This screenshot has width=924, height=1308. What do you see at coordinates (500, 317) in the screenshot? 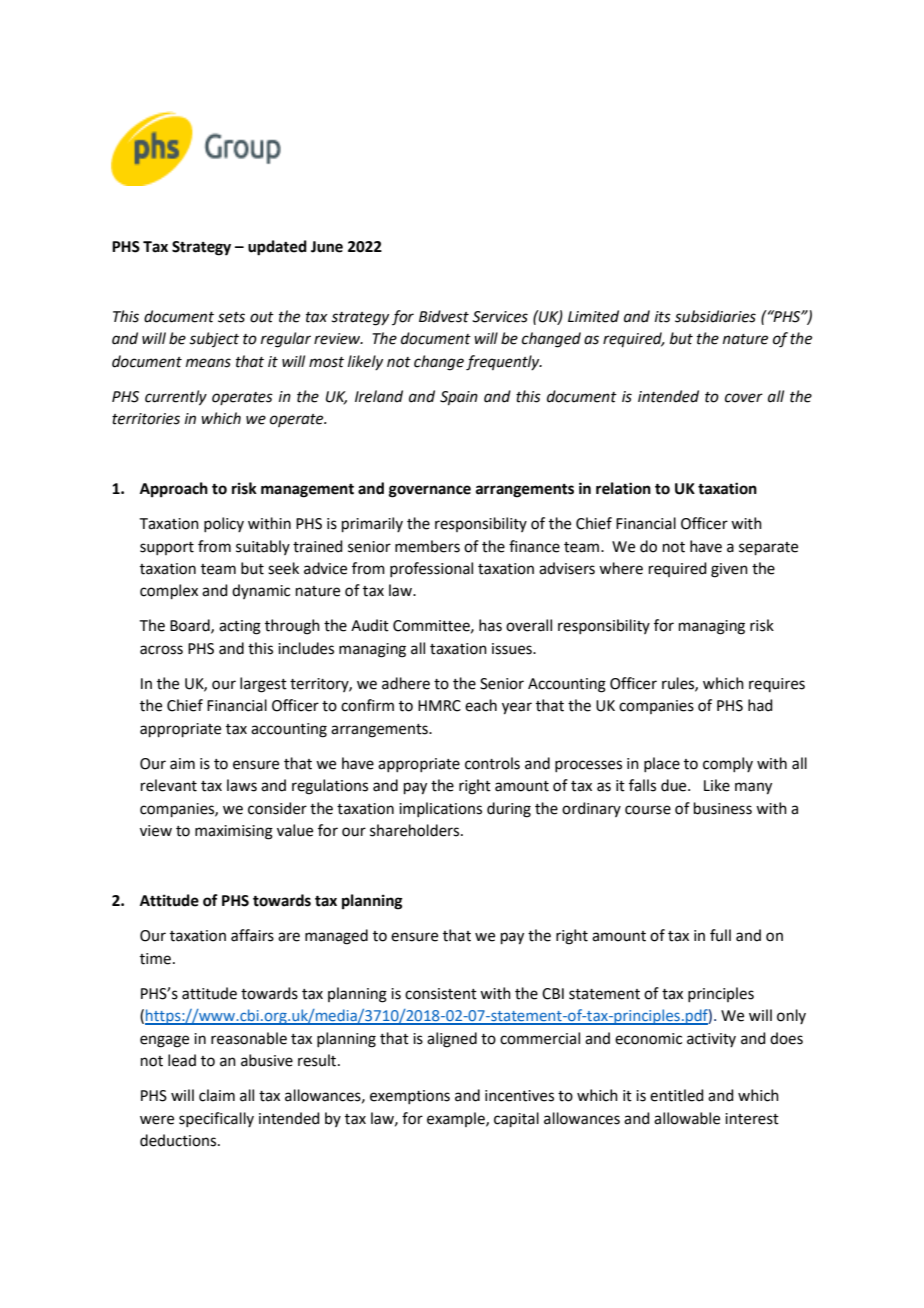
I see `Services` at bounding box center [500, 317].
